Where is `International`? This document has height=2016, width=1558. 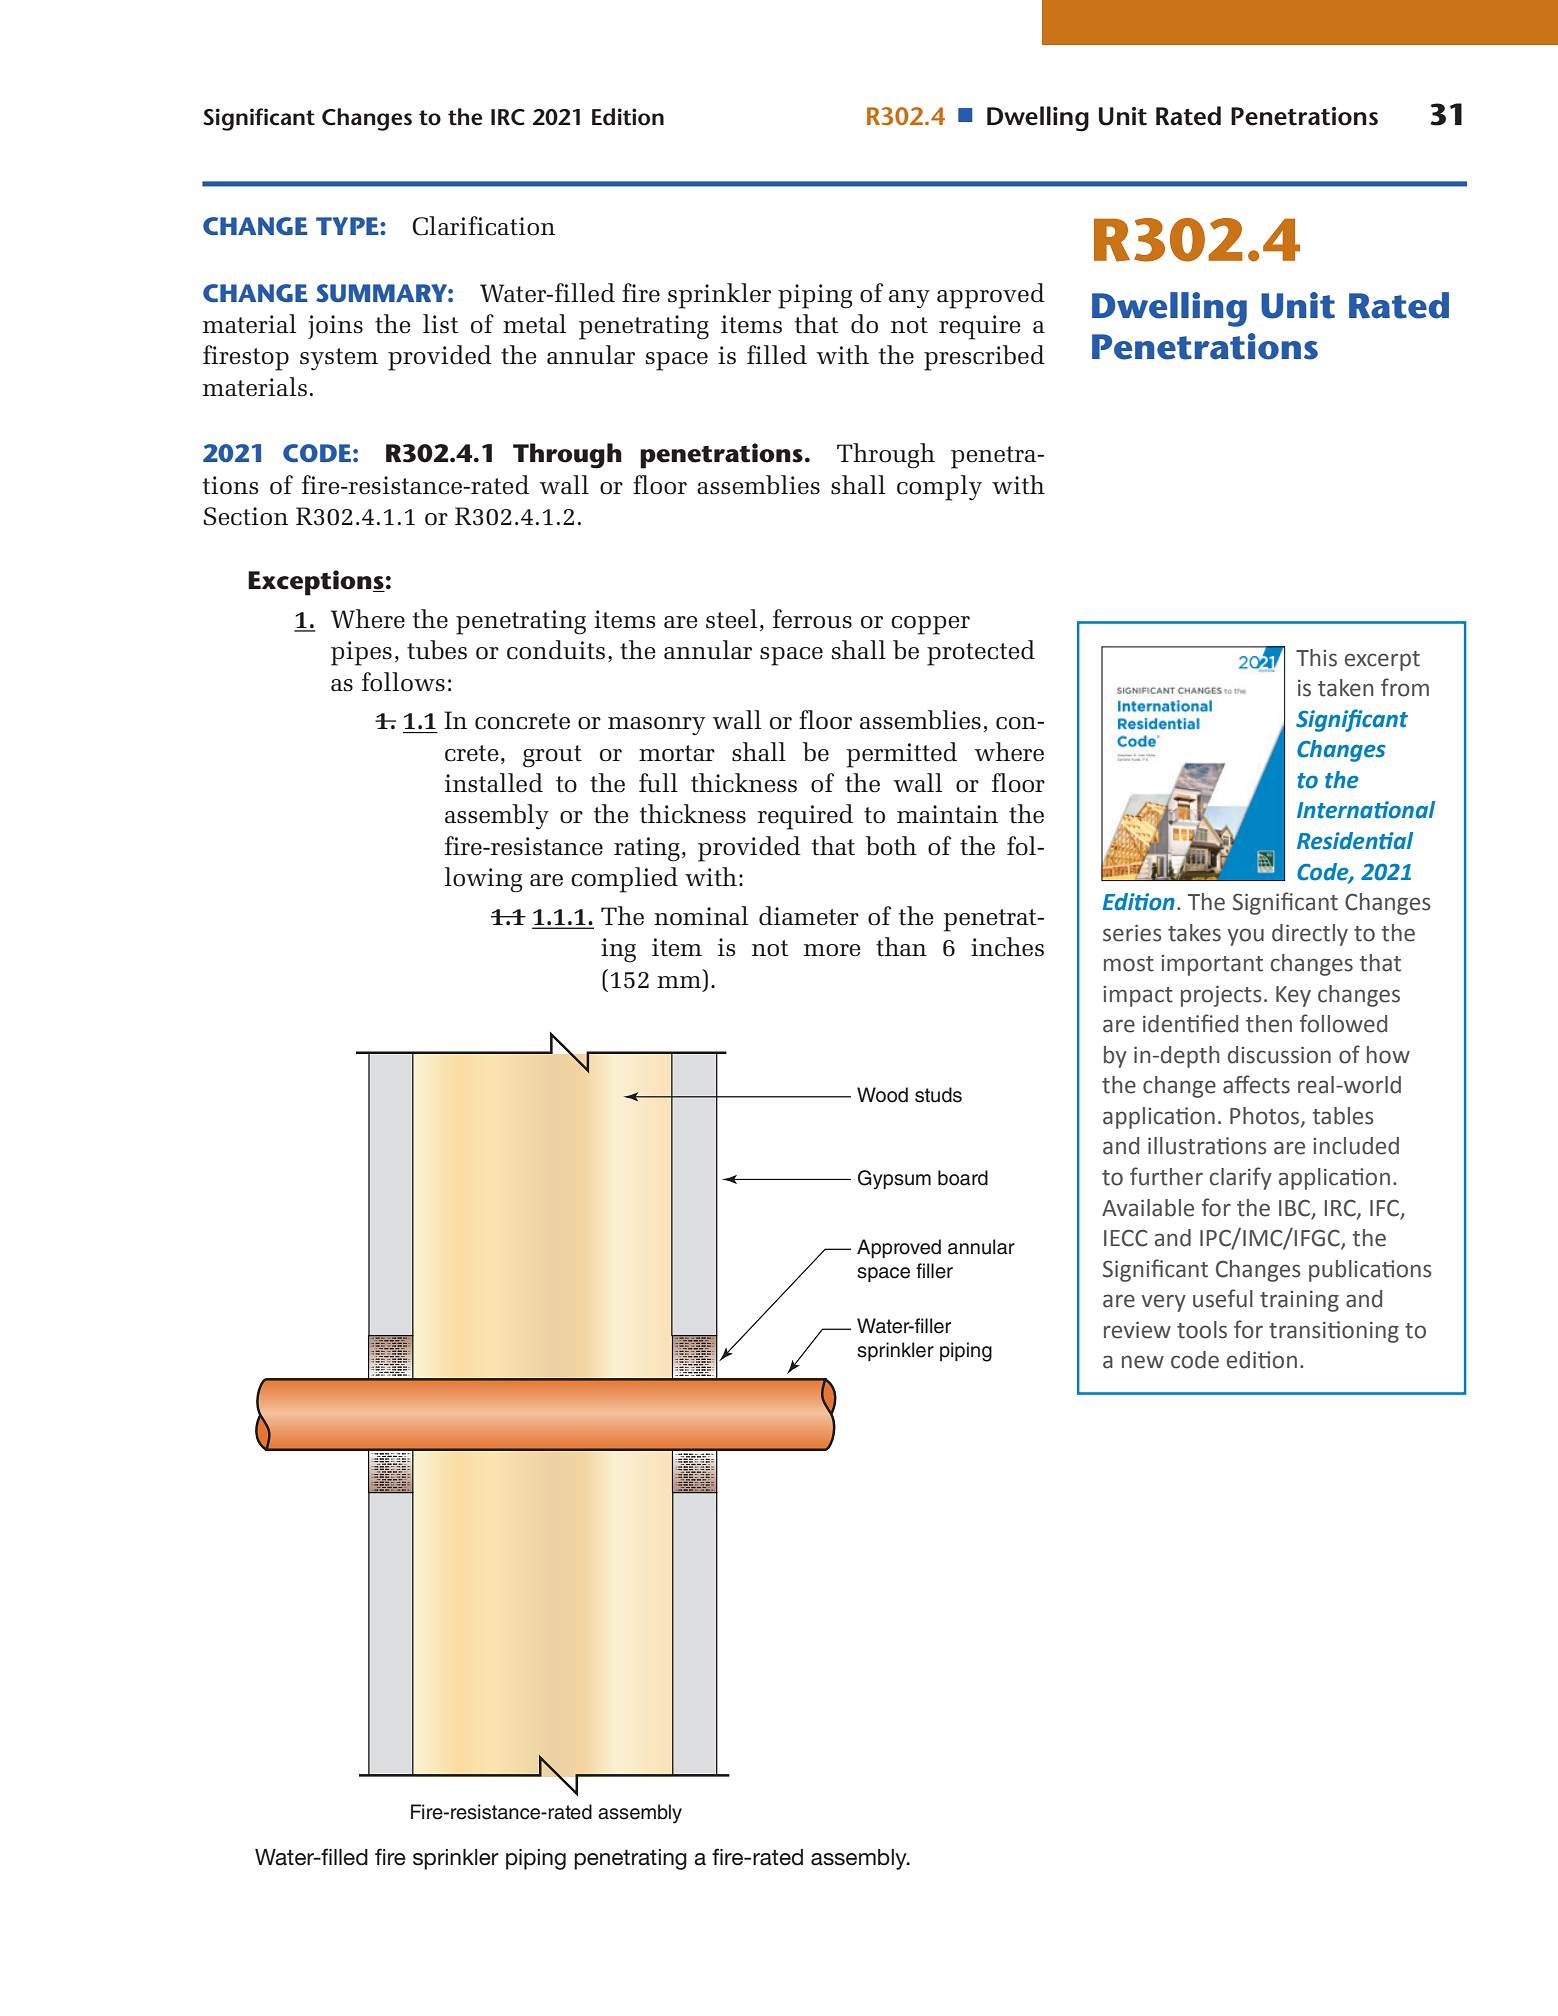
International is located at coordinates (1366, 810).
